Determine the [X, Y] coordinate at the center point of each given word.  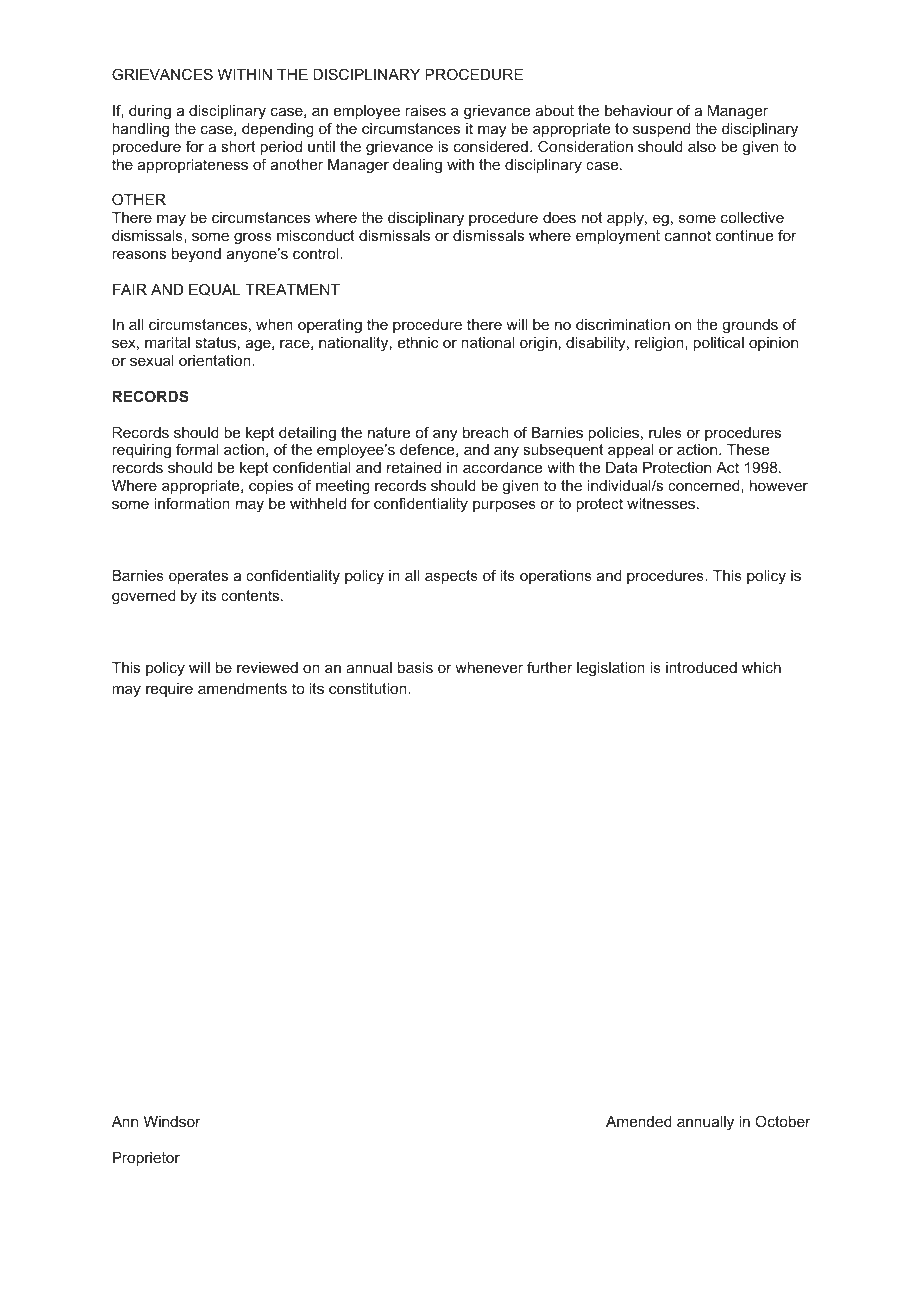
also [702, 146]
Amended [639, 1121]
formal [197, 449]
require [169, 690]
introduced [701, 667]
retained [414, 467]
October [783, 1121]
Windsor [172, 1121]
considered [491, 146]
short [238, 146]
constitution [369, 688]
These [748, 449]
